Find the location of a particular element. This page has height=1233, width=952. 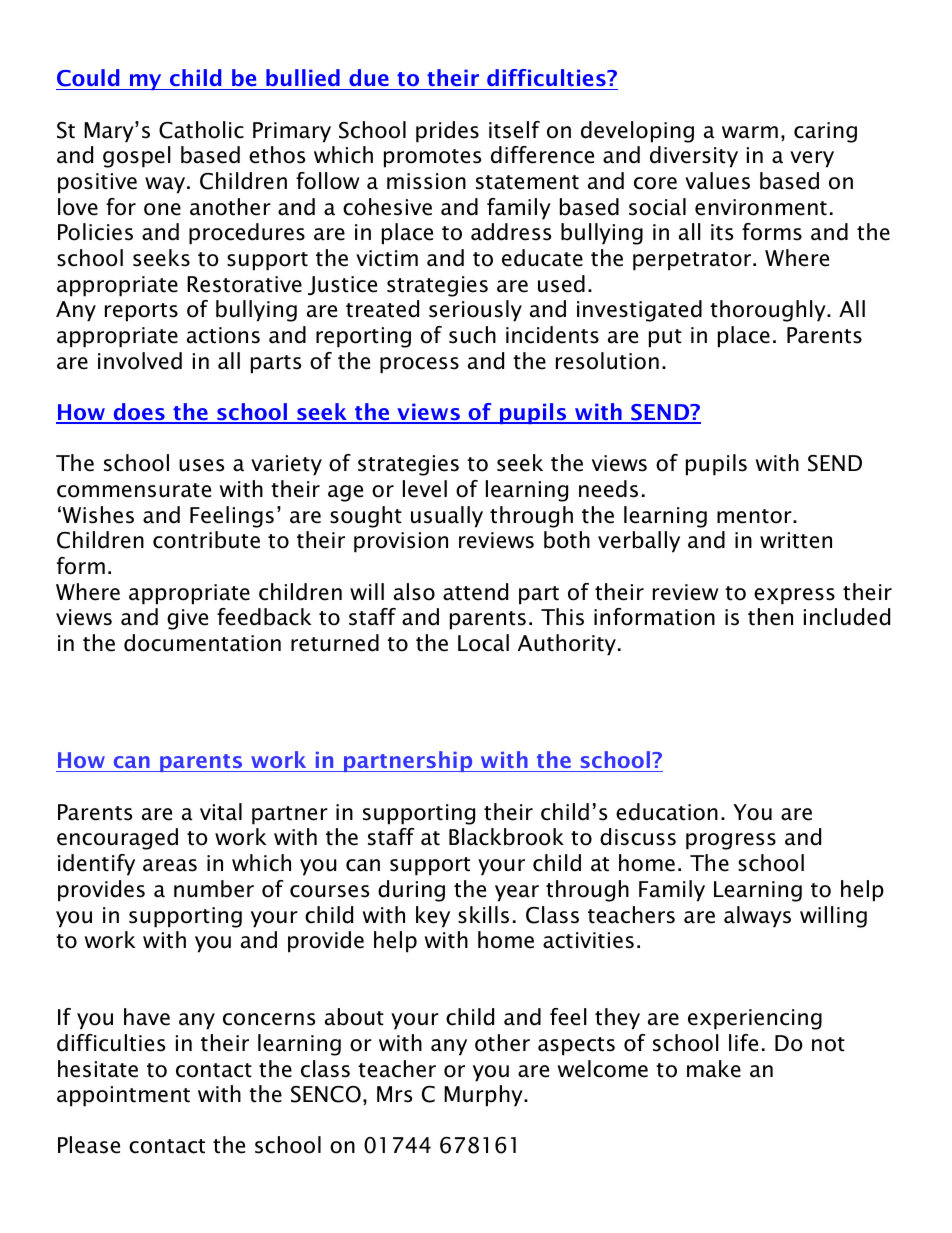

prides is located at coordinates (447, 132).
